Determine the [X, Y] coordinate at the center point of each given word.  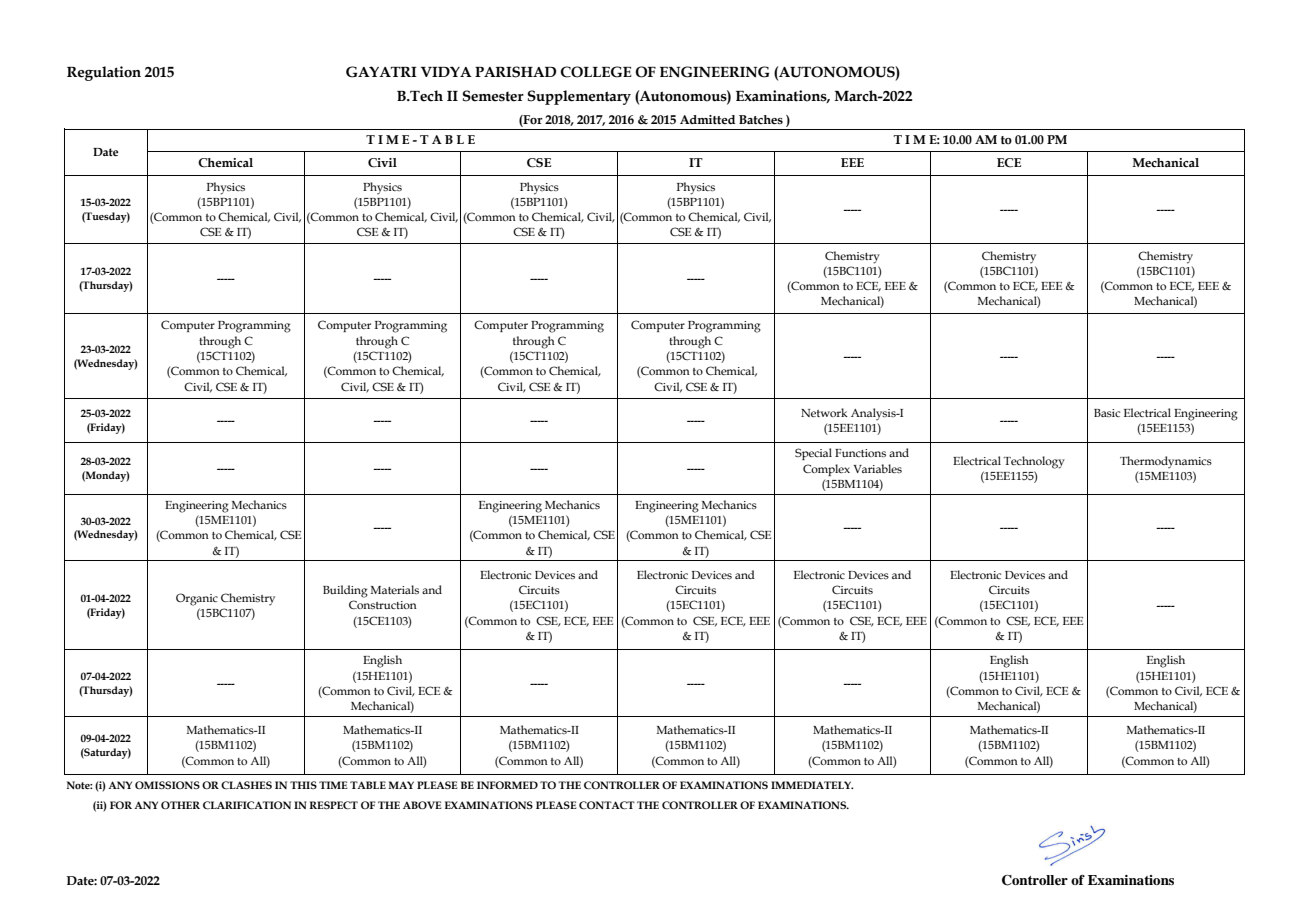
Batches [761, 119]
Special [813, 454]
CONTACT [607, 805]
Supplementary [579, 97]
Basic [1107, 413]
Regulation [104, 73]
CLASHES [246, 785]
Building [345, 591]
